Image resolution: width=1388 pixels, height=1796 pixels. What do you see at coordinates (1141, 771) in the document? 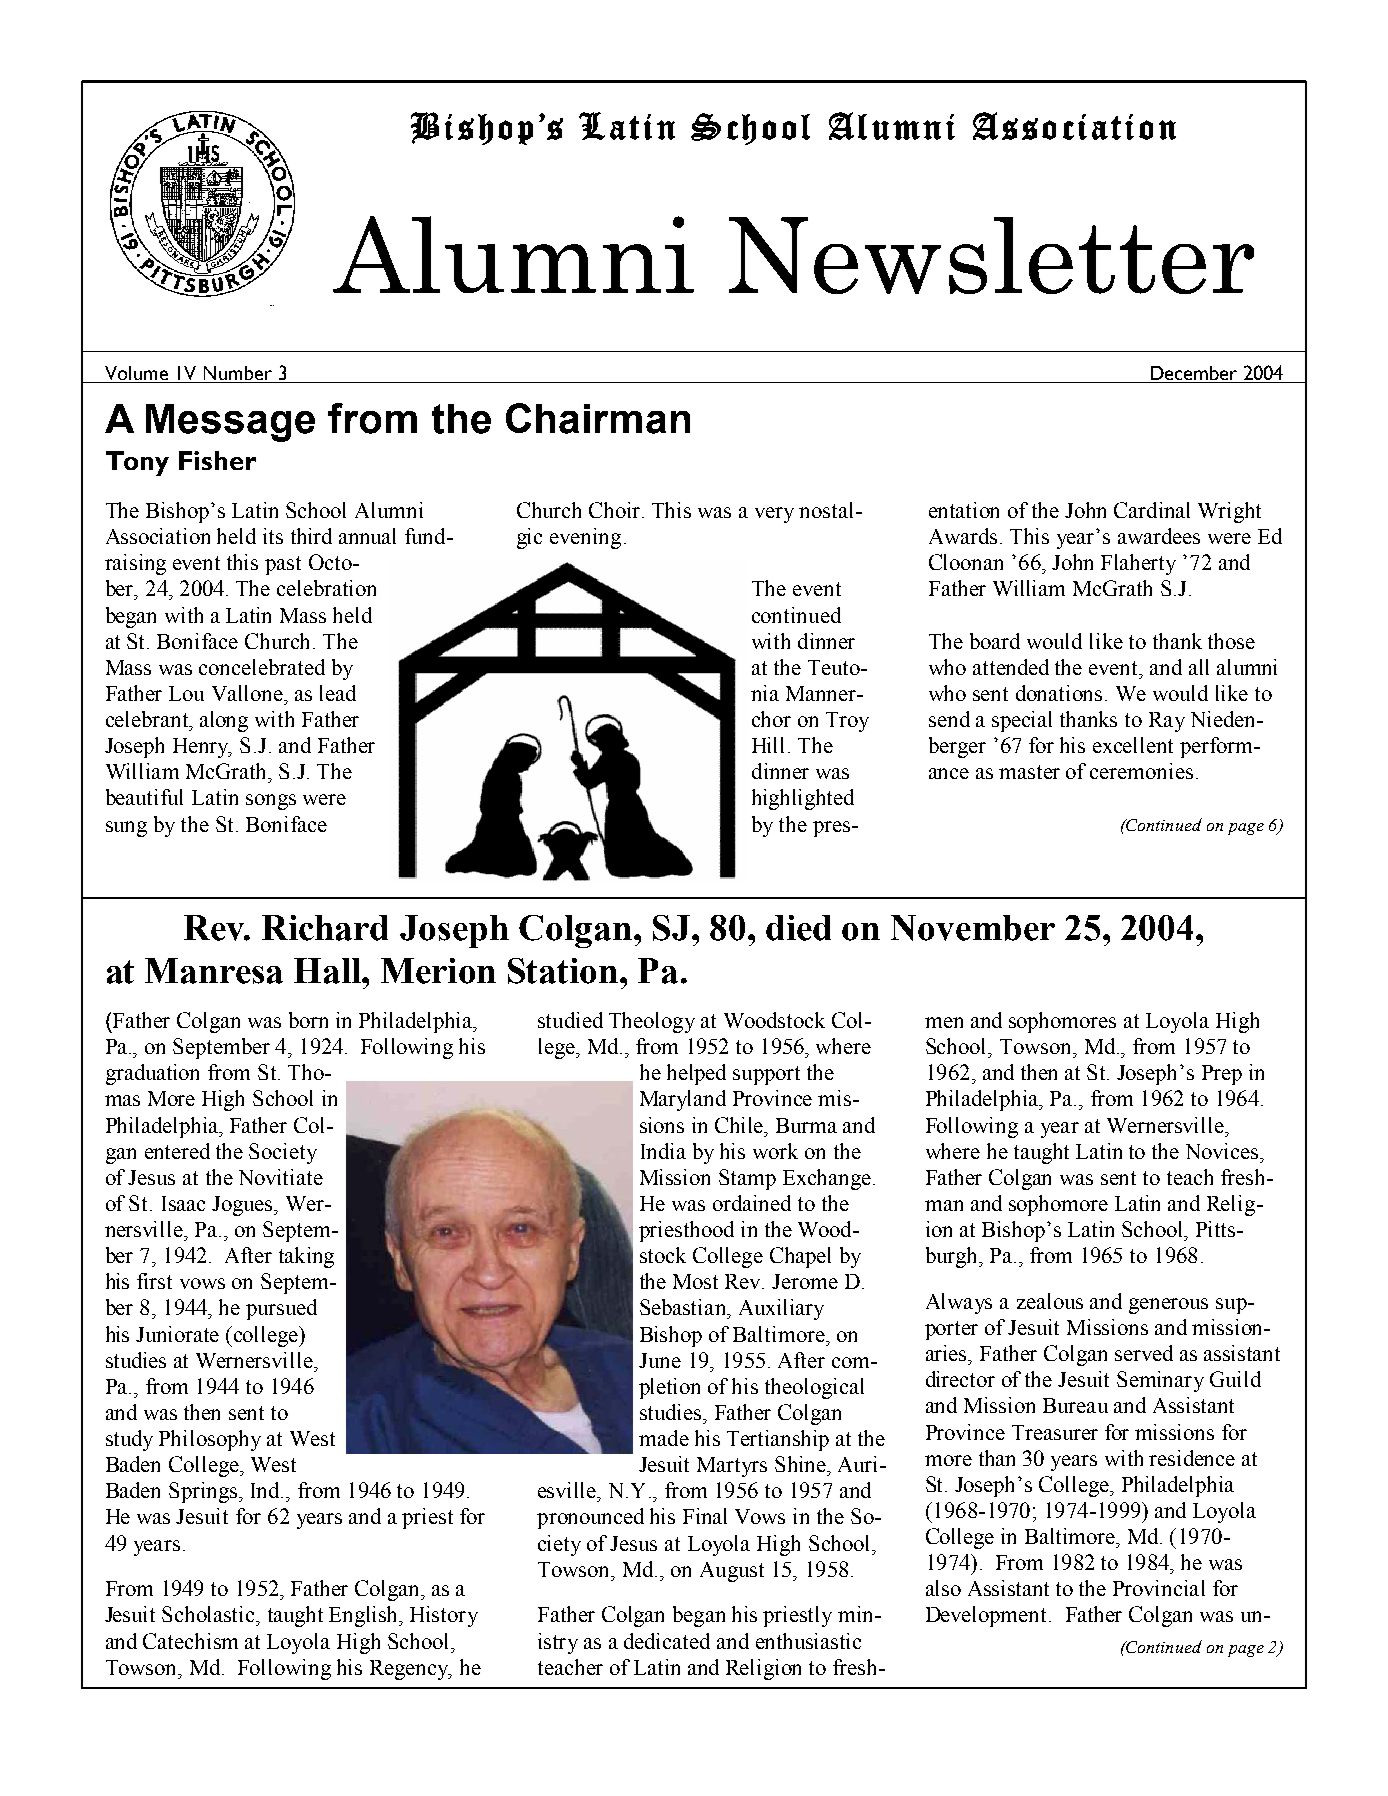
I see `ceremonies` at bounding box center [1141, 771].
